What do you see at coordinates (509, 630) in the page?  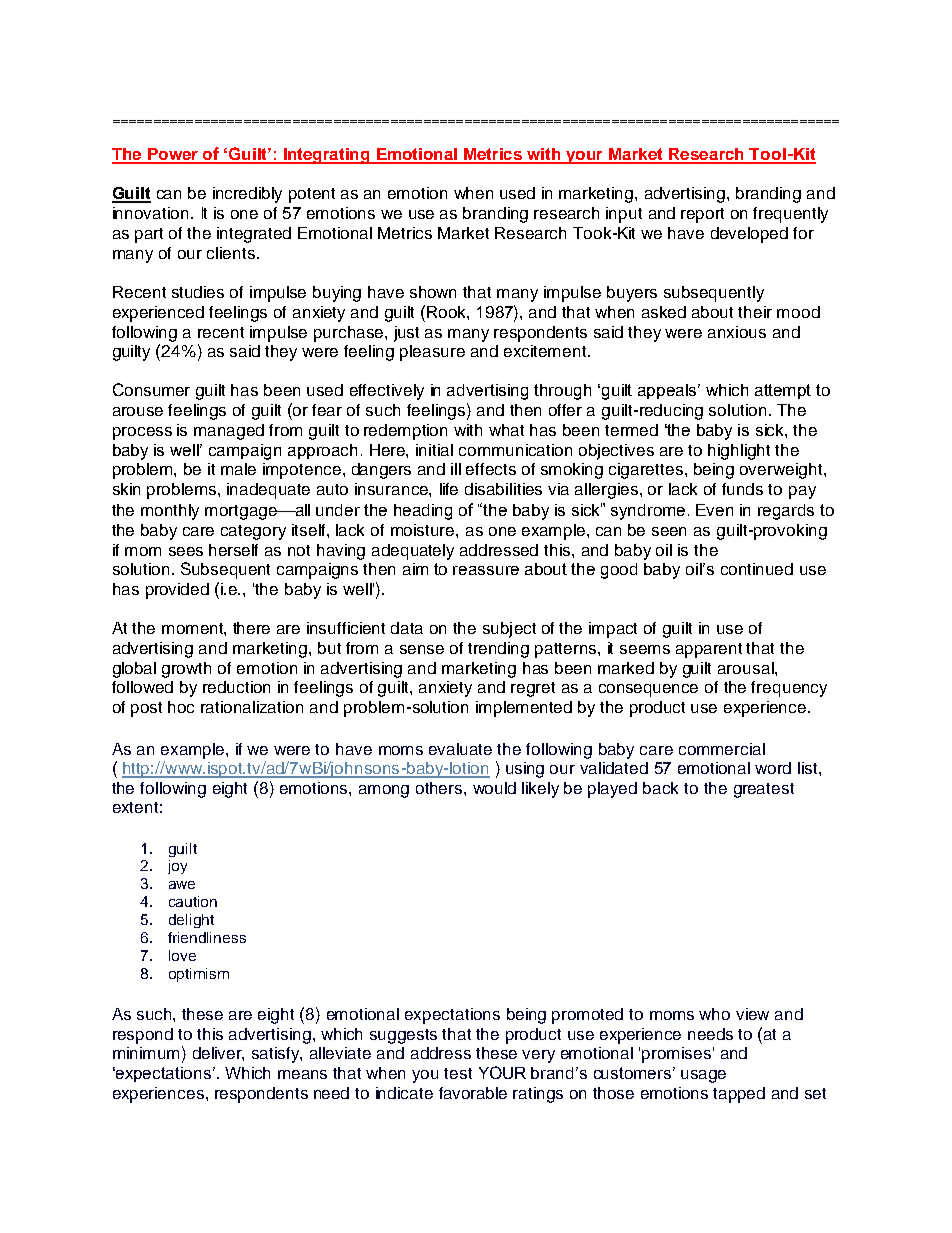 I see `subject` at bounding box center [509, 630].
